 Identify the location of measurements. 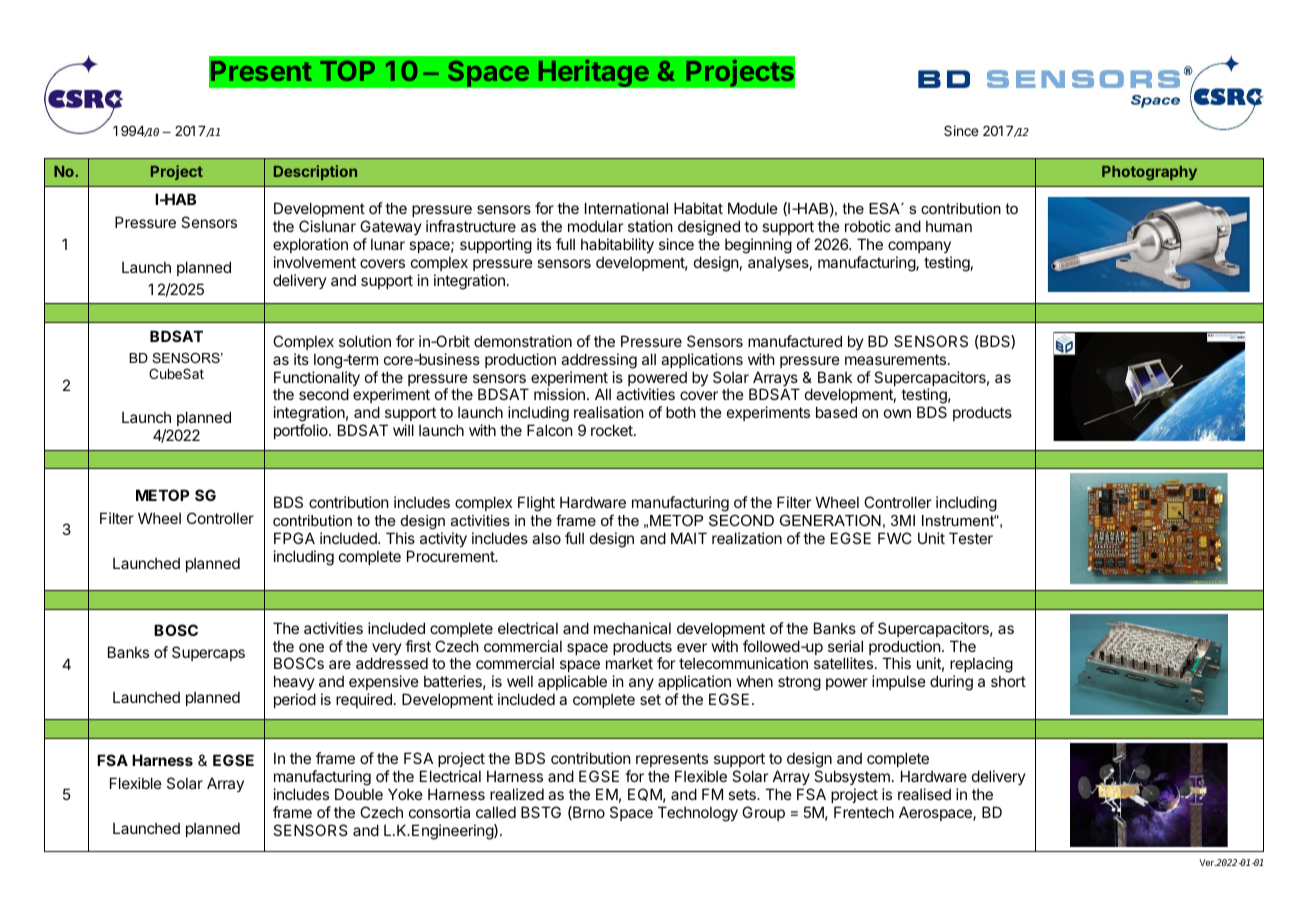
(897, 359).
